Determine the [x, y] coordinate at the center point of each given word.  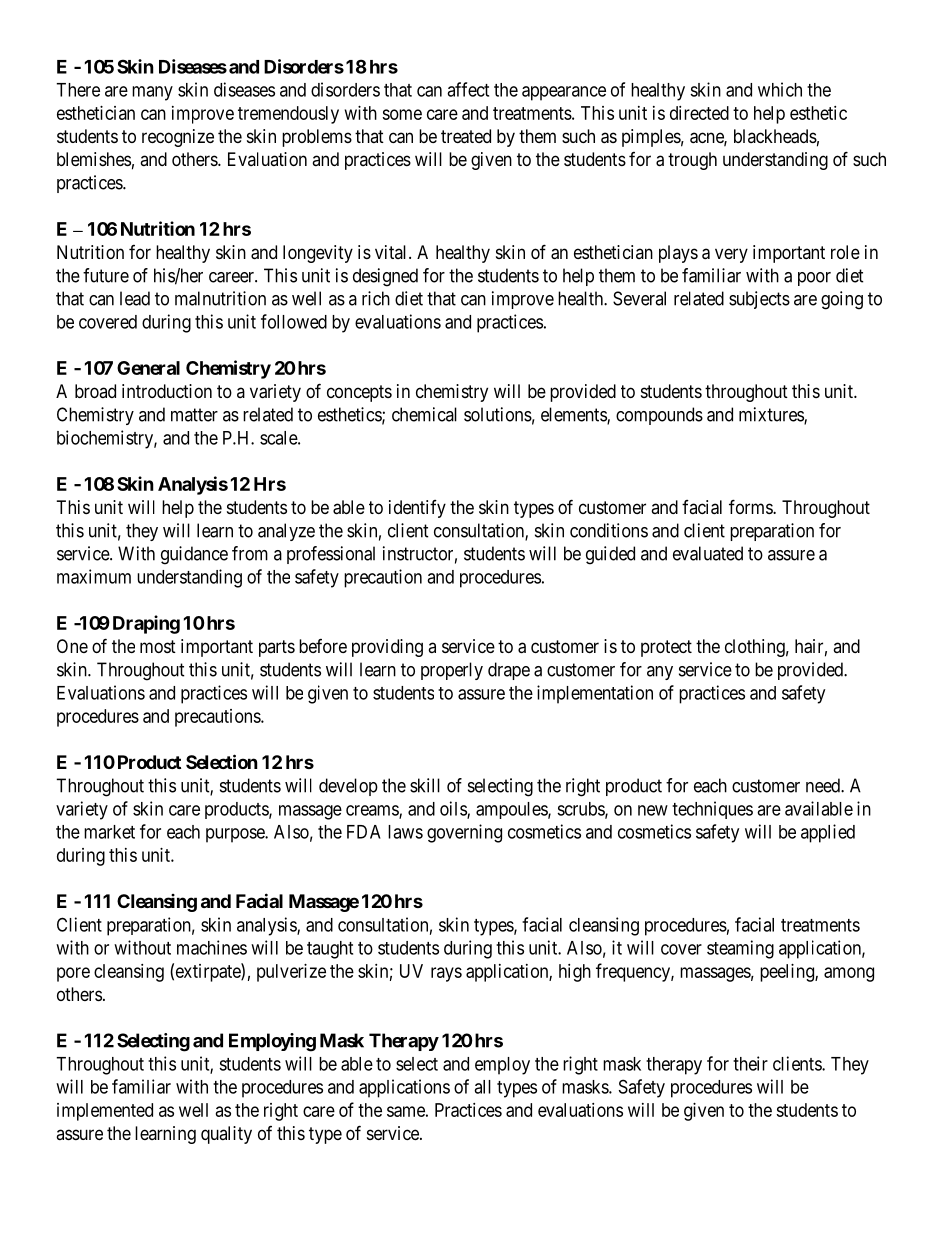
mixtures [772, 415]
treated [466, 136]
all [482, 1087]
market [109, 832]
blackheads [775, 136]
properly [452, 671]
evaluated [708, 553]
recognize [178, 138]
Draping [146, 624]
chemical [424, 414]
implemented [105, 1112]
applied [828, 833]
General [148, 368]
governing [464, 833]
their [750, 1063]
